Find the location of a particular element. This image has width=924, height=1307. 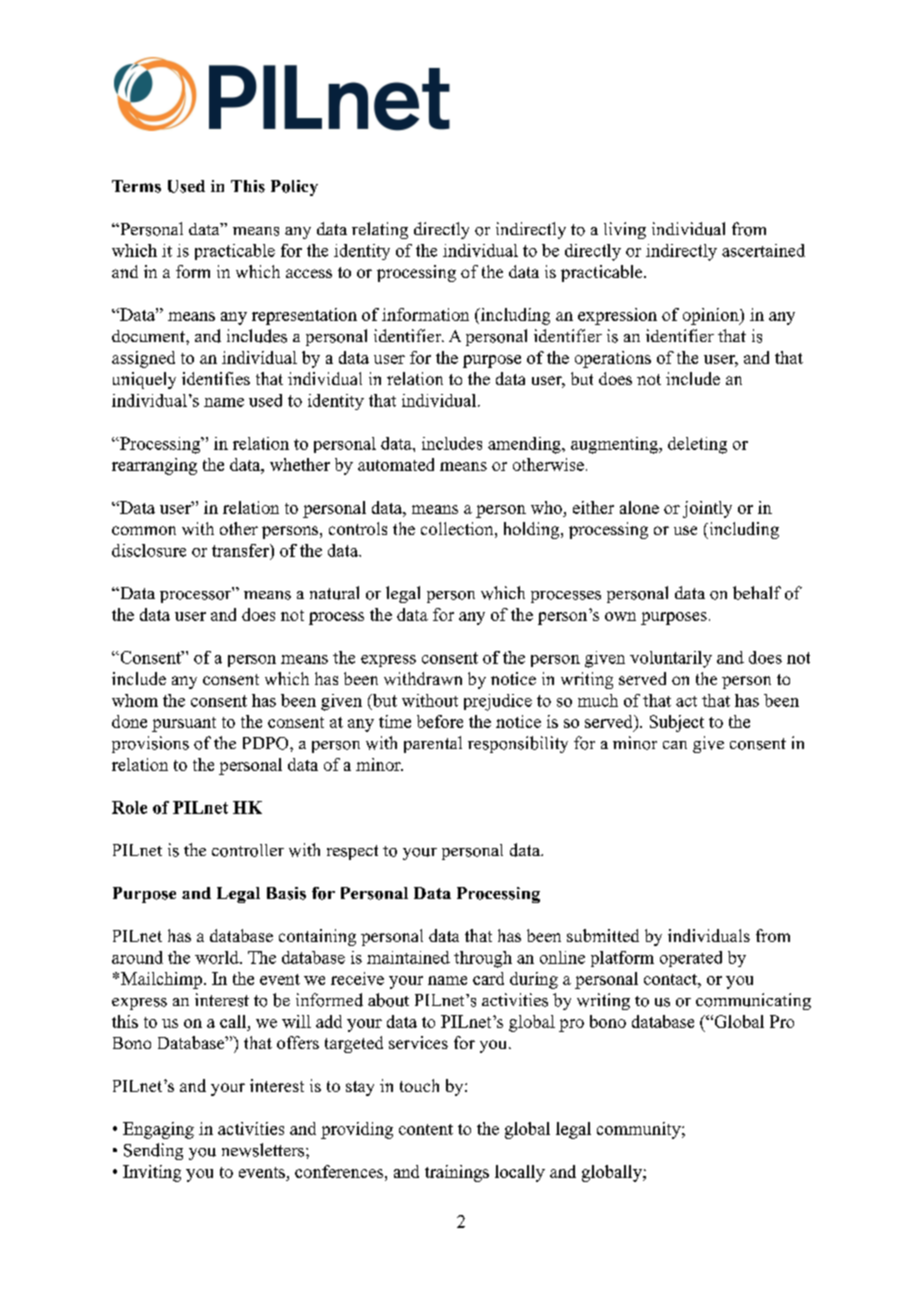

before is located at coordinates (440, 721).
